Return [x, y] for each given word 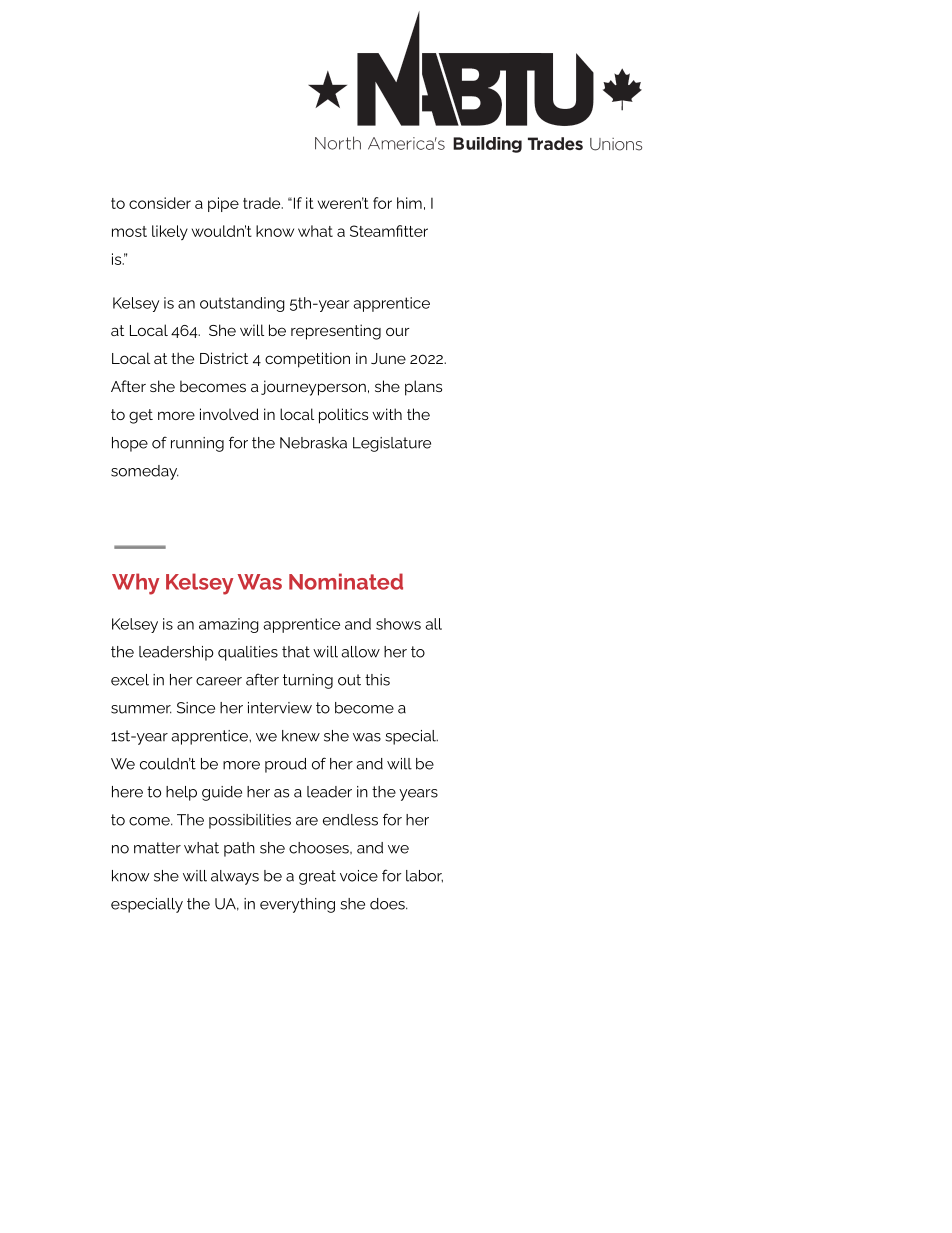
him [409, 203]
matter [157, 848]
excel [130, 680]
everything [297, 905]
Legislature [392, 444]
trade [263, 203]
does [388, 904]
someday [144, 472]
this [377, 680]
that [296, 652]
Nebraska [313, 443]
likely [170, 232]
